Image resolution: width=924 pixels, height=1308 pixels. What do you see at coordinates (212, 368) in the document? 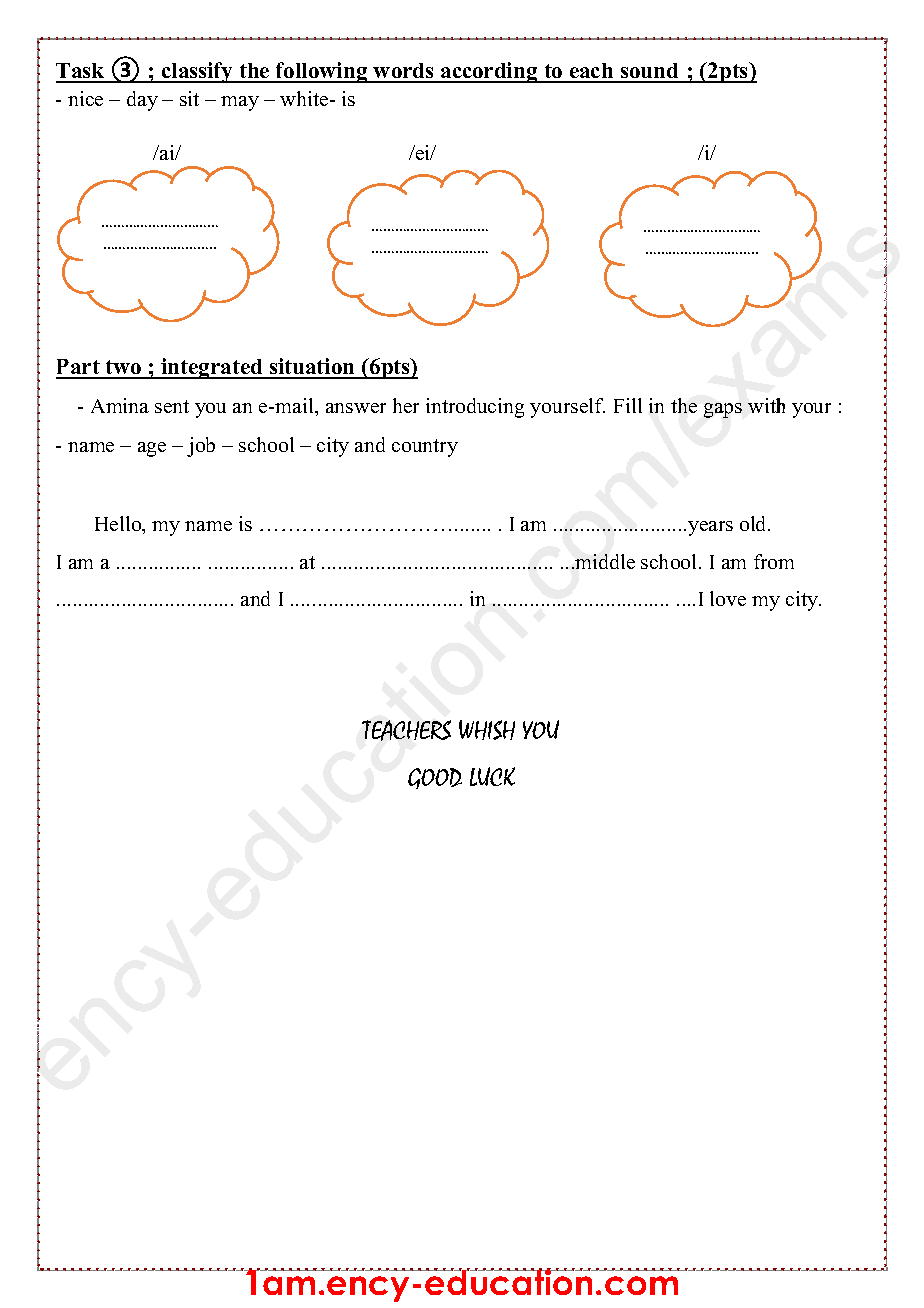
I see `integrated` at bounding box center [212, 368].
